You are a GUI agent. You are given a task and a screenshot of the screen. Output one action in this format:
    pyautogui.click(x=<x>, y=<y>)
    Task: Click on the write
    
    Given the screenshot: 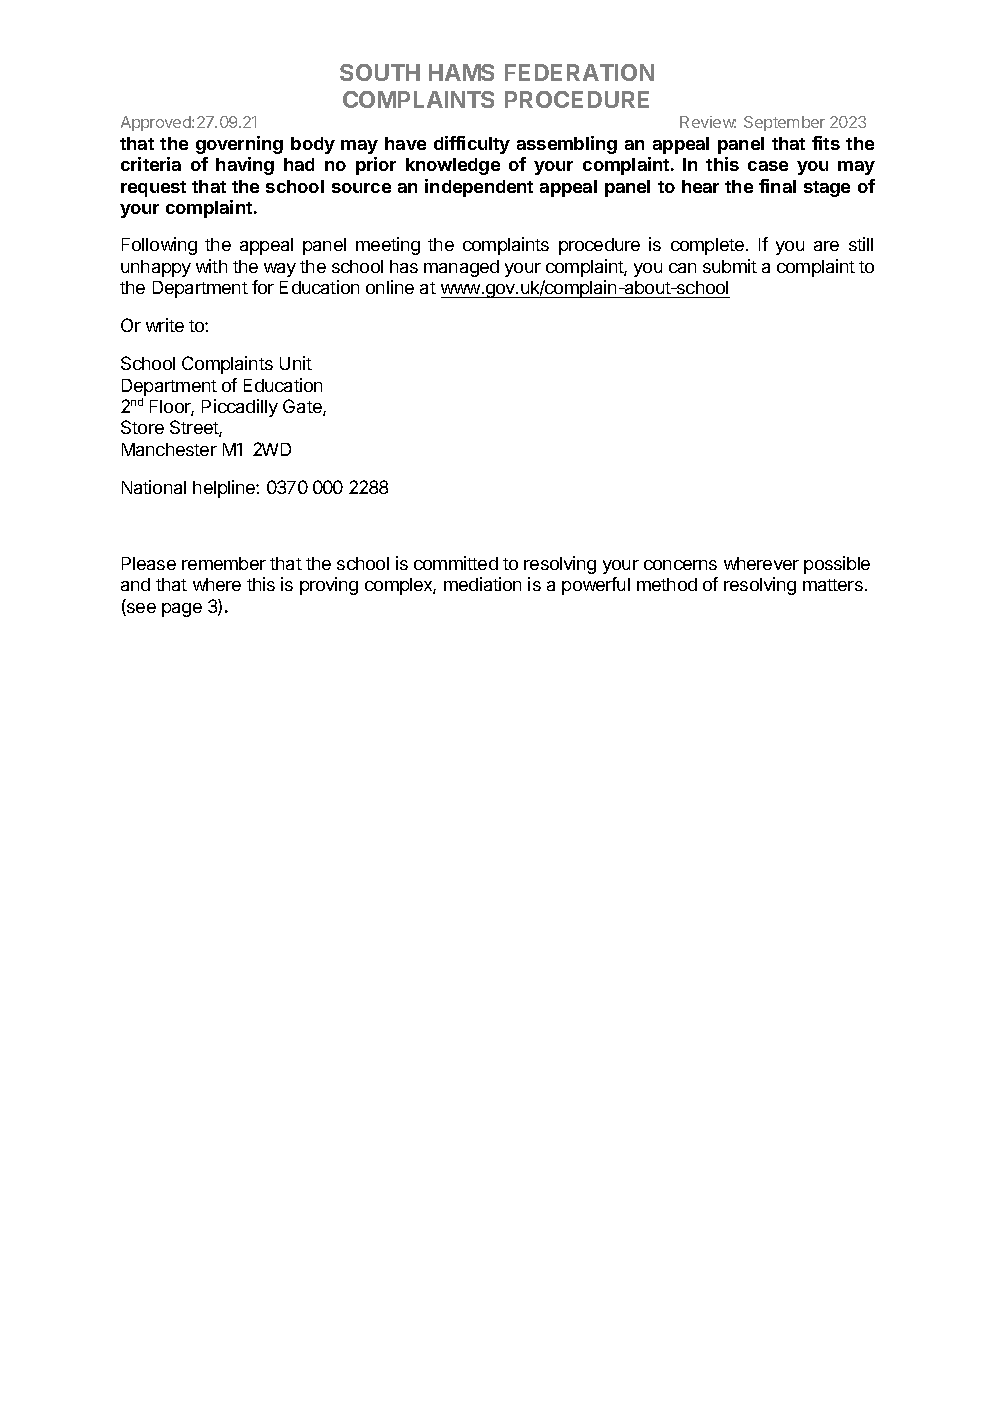 What is the action you would take?
    pyautogui.click(x=165, y=325)
